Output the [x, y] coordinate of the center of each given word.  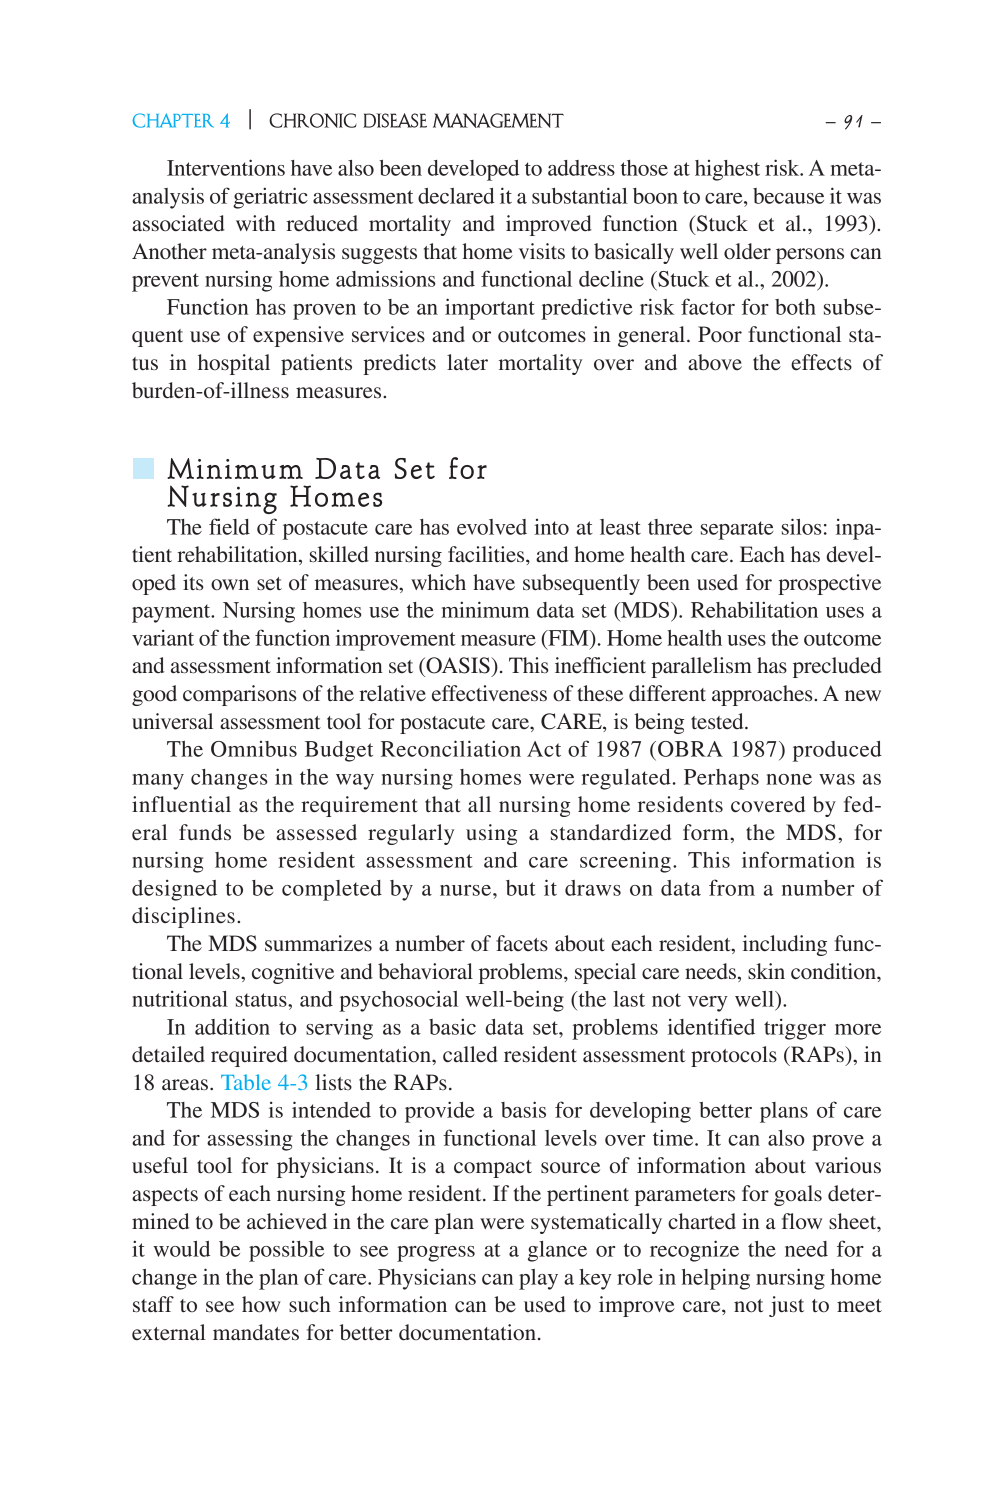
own [230, 585]
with [256, 223]
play [538, 1279]
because [788, 196]
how [261, 1304]
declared [456, 196]
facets [522, 943]
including [785, 945]
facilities [487, 554]
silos [801, 526]
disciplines [183, 917]
